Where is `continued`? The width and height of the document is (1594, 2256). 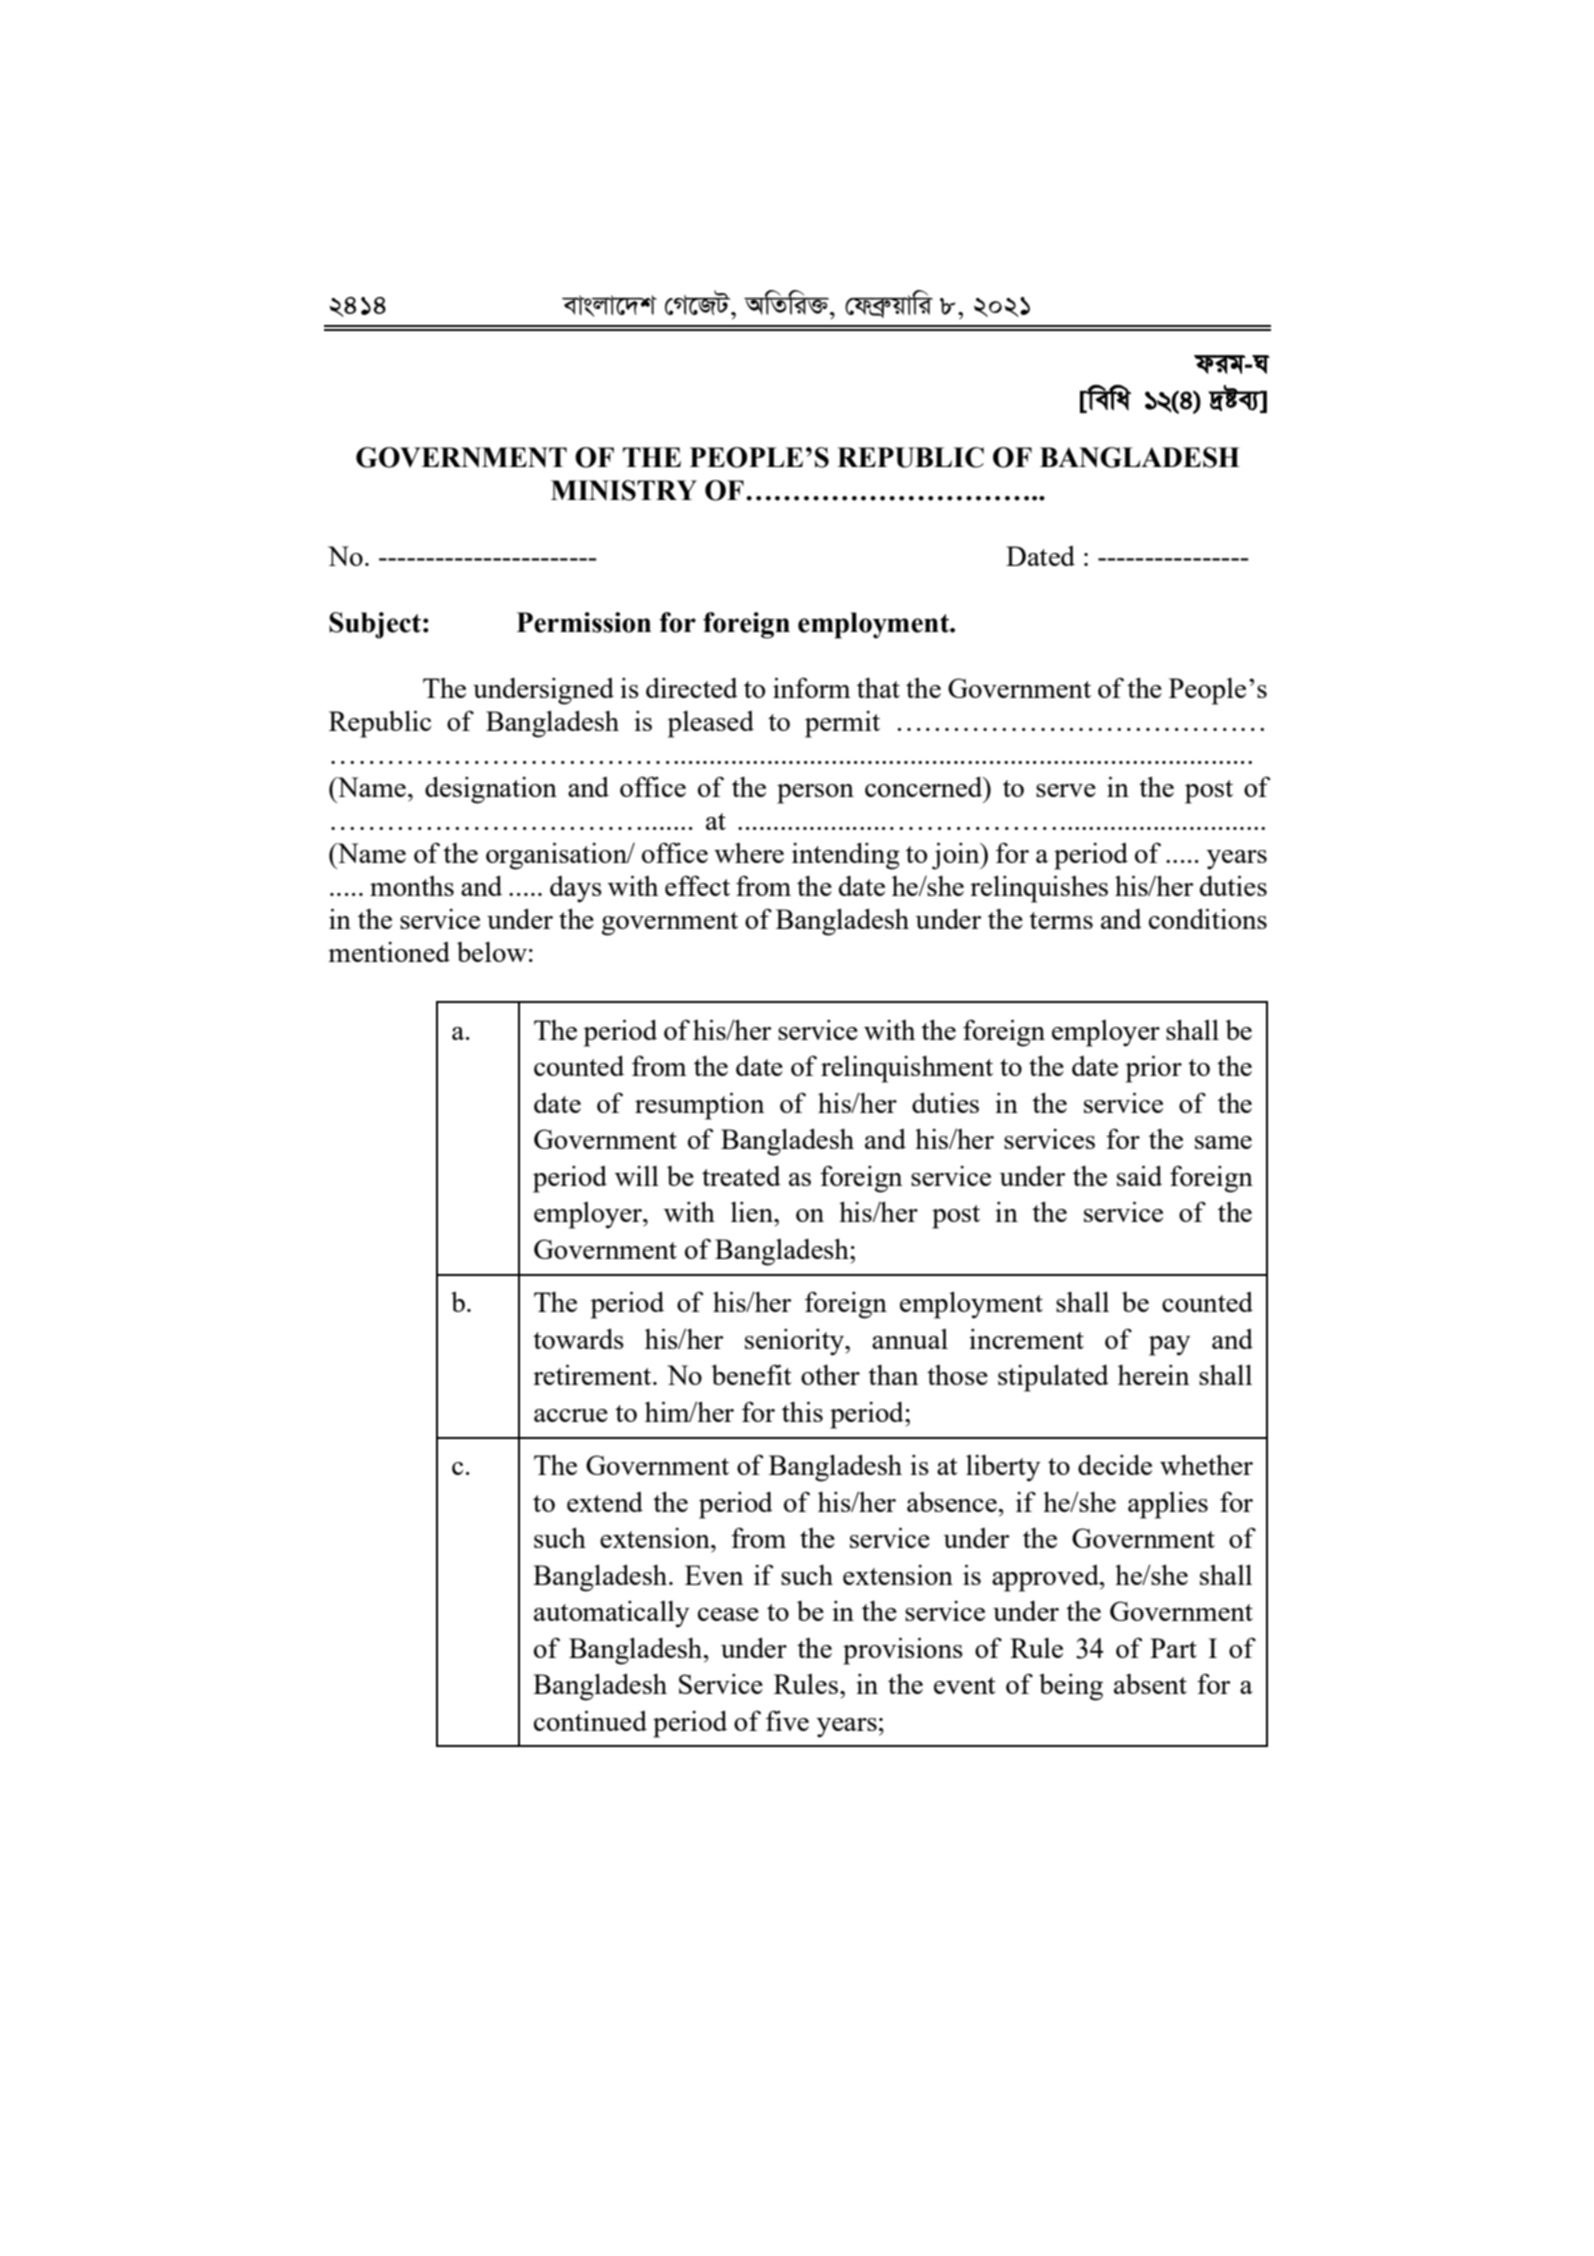 continued is located at coordinates (590, 1720).
